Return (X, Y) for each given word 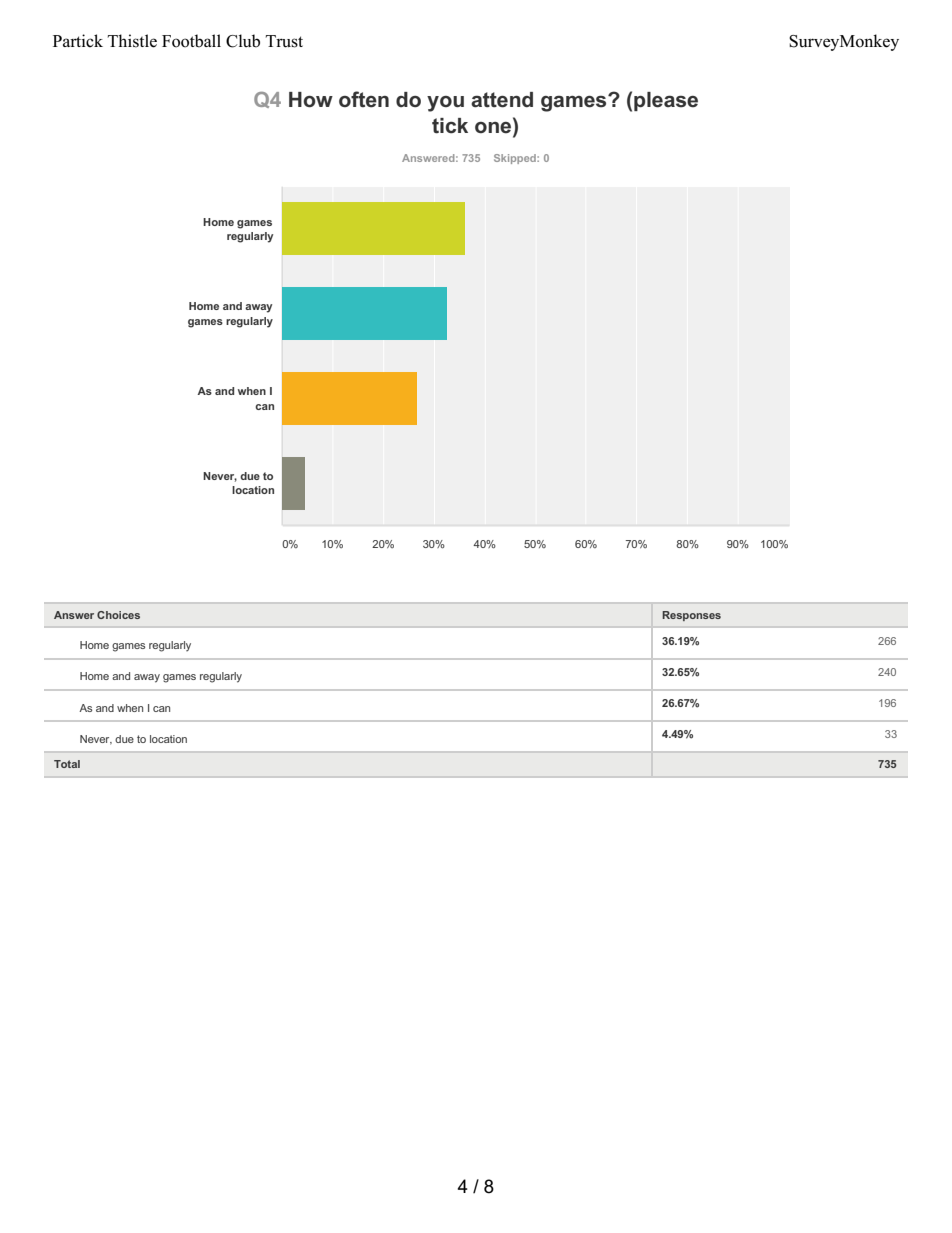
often (364, 99)
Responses (691, 616)
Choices (118, 615)
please (666, 101)
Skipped (516, 159)
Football (191, 41)
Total (67, 764)
